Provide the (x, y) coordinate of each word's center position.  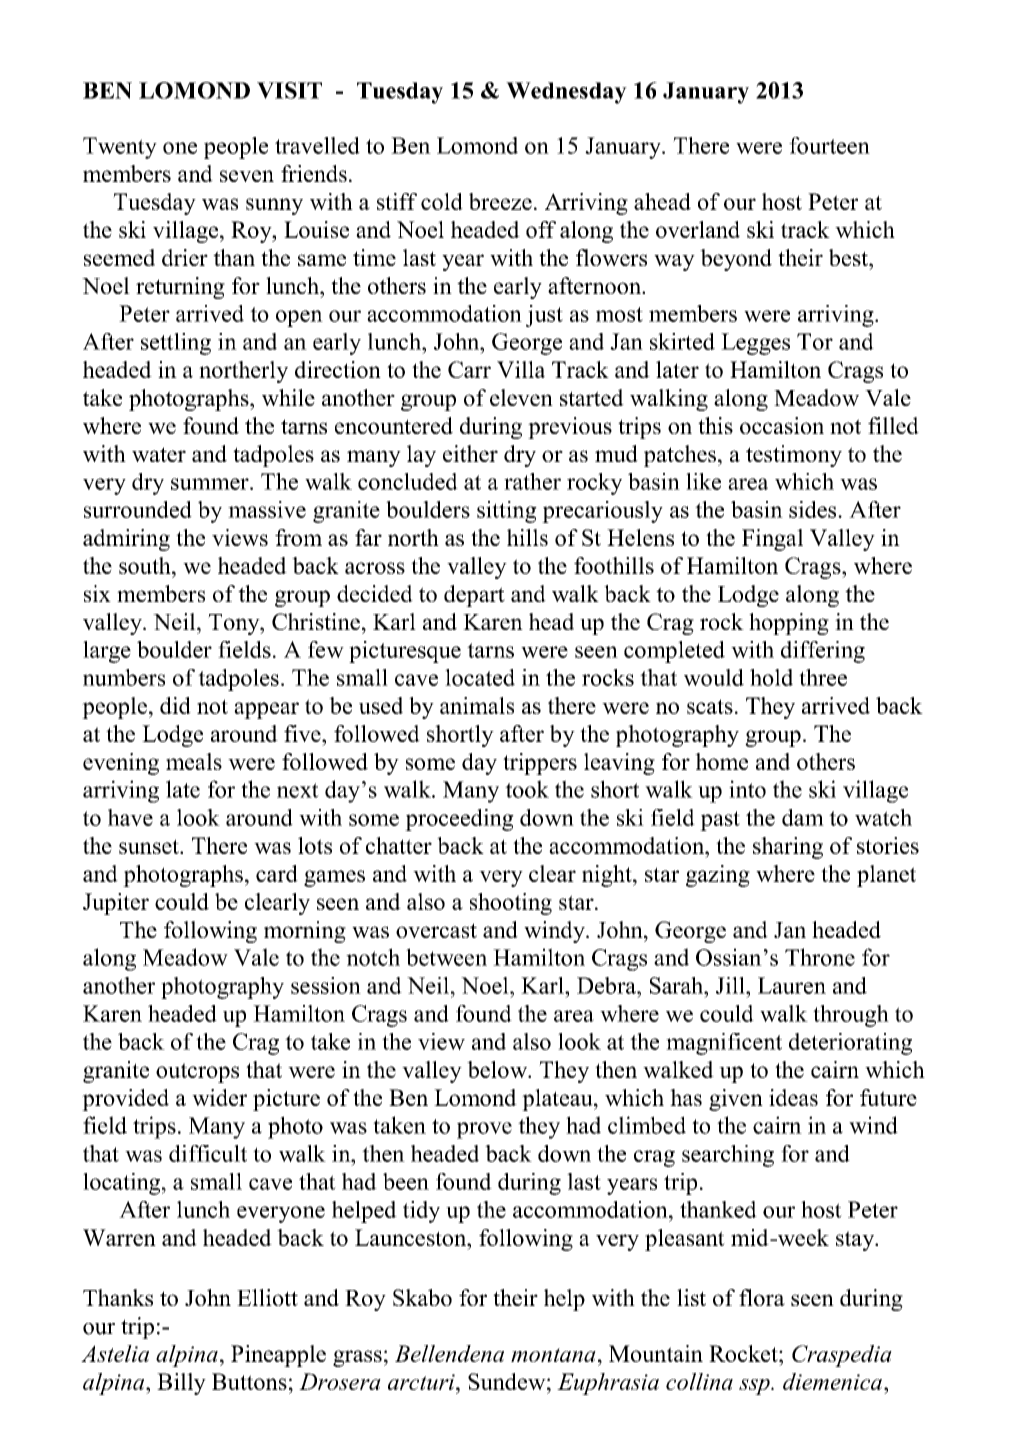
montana (553, 1355)
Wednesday (566, 93)
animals (477, 705)
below (498, 1069)
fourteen (829, 145)
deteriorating (850, 1044)
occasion (782, 425)
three (823, 677)
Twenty (120, 148)
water (159, 454)
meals (194, 761)
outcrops (197, 1073)
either (470, 453)
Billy (181, 1384)
